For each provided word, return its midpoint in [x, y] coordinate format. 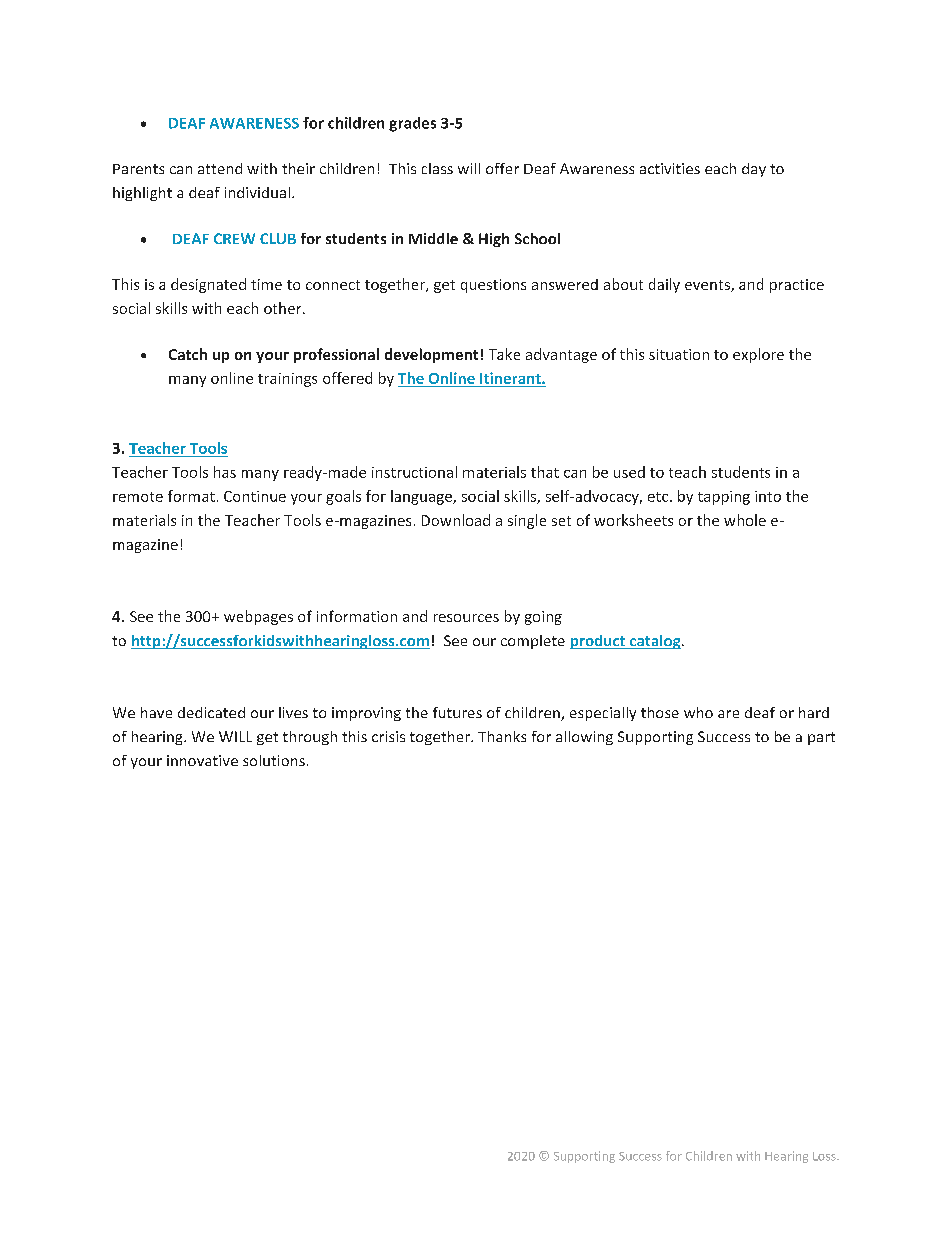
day [754, 170]
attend [220, 168]
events [708, 286]
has [225, 472]
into [768, 496]
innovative [202, 760]
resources [466, 618]
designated [208, 285]
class [437, 168]
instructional [414, 472]
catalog [655, 642]
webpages [258, 617]
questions [493, 286]
